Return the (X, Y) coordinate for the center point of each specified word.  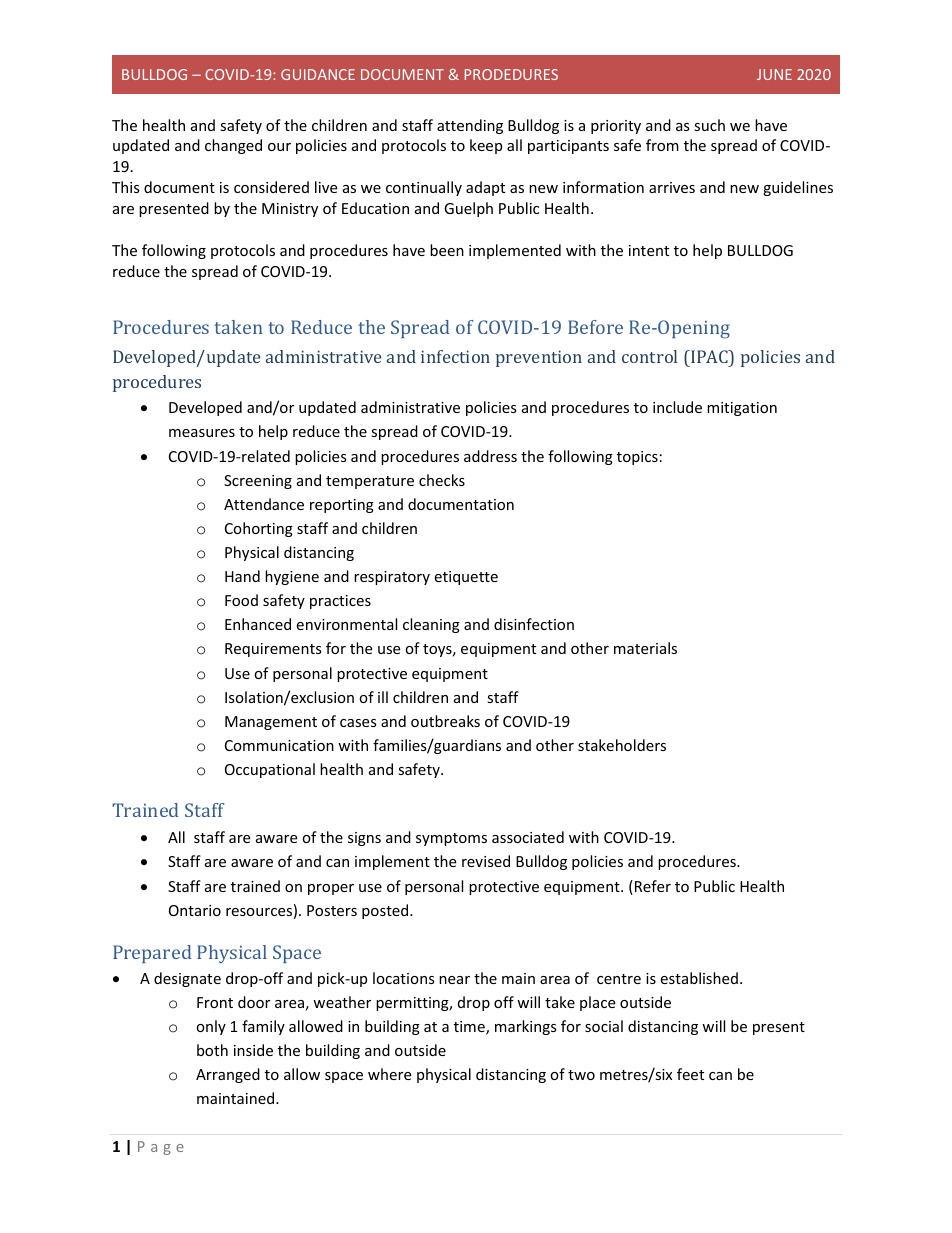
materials (645, 648)
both (212, 1050)
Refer (651, 887)
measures (202, 433)
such (709, 125)
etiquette (466, 578)
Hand (242, 576)
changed (233, 146)
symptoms (451, 839)
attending (470, 126)
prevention (539, 358)
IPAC (709, 356)
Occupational (270, 770)
